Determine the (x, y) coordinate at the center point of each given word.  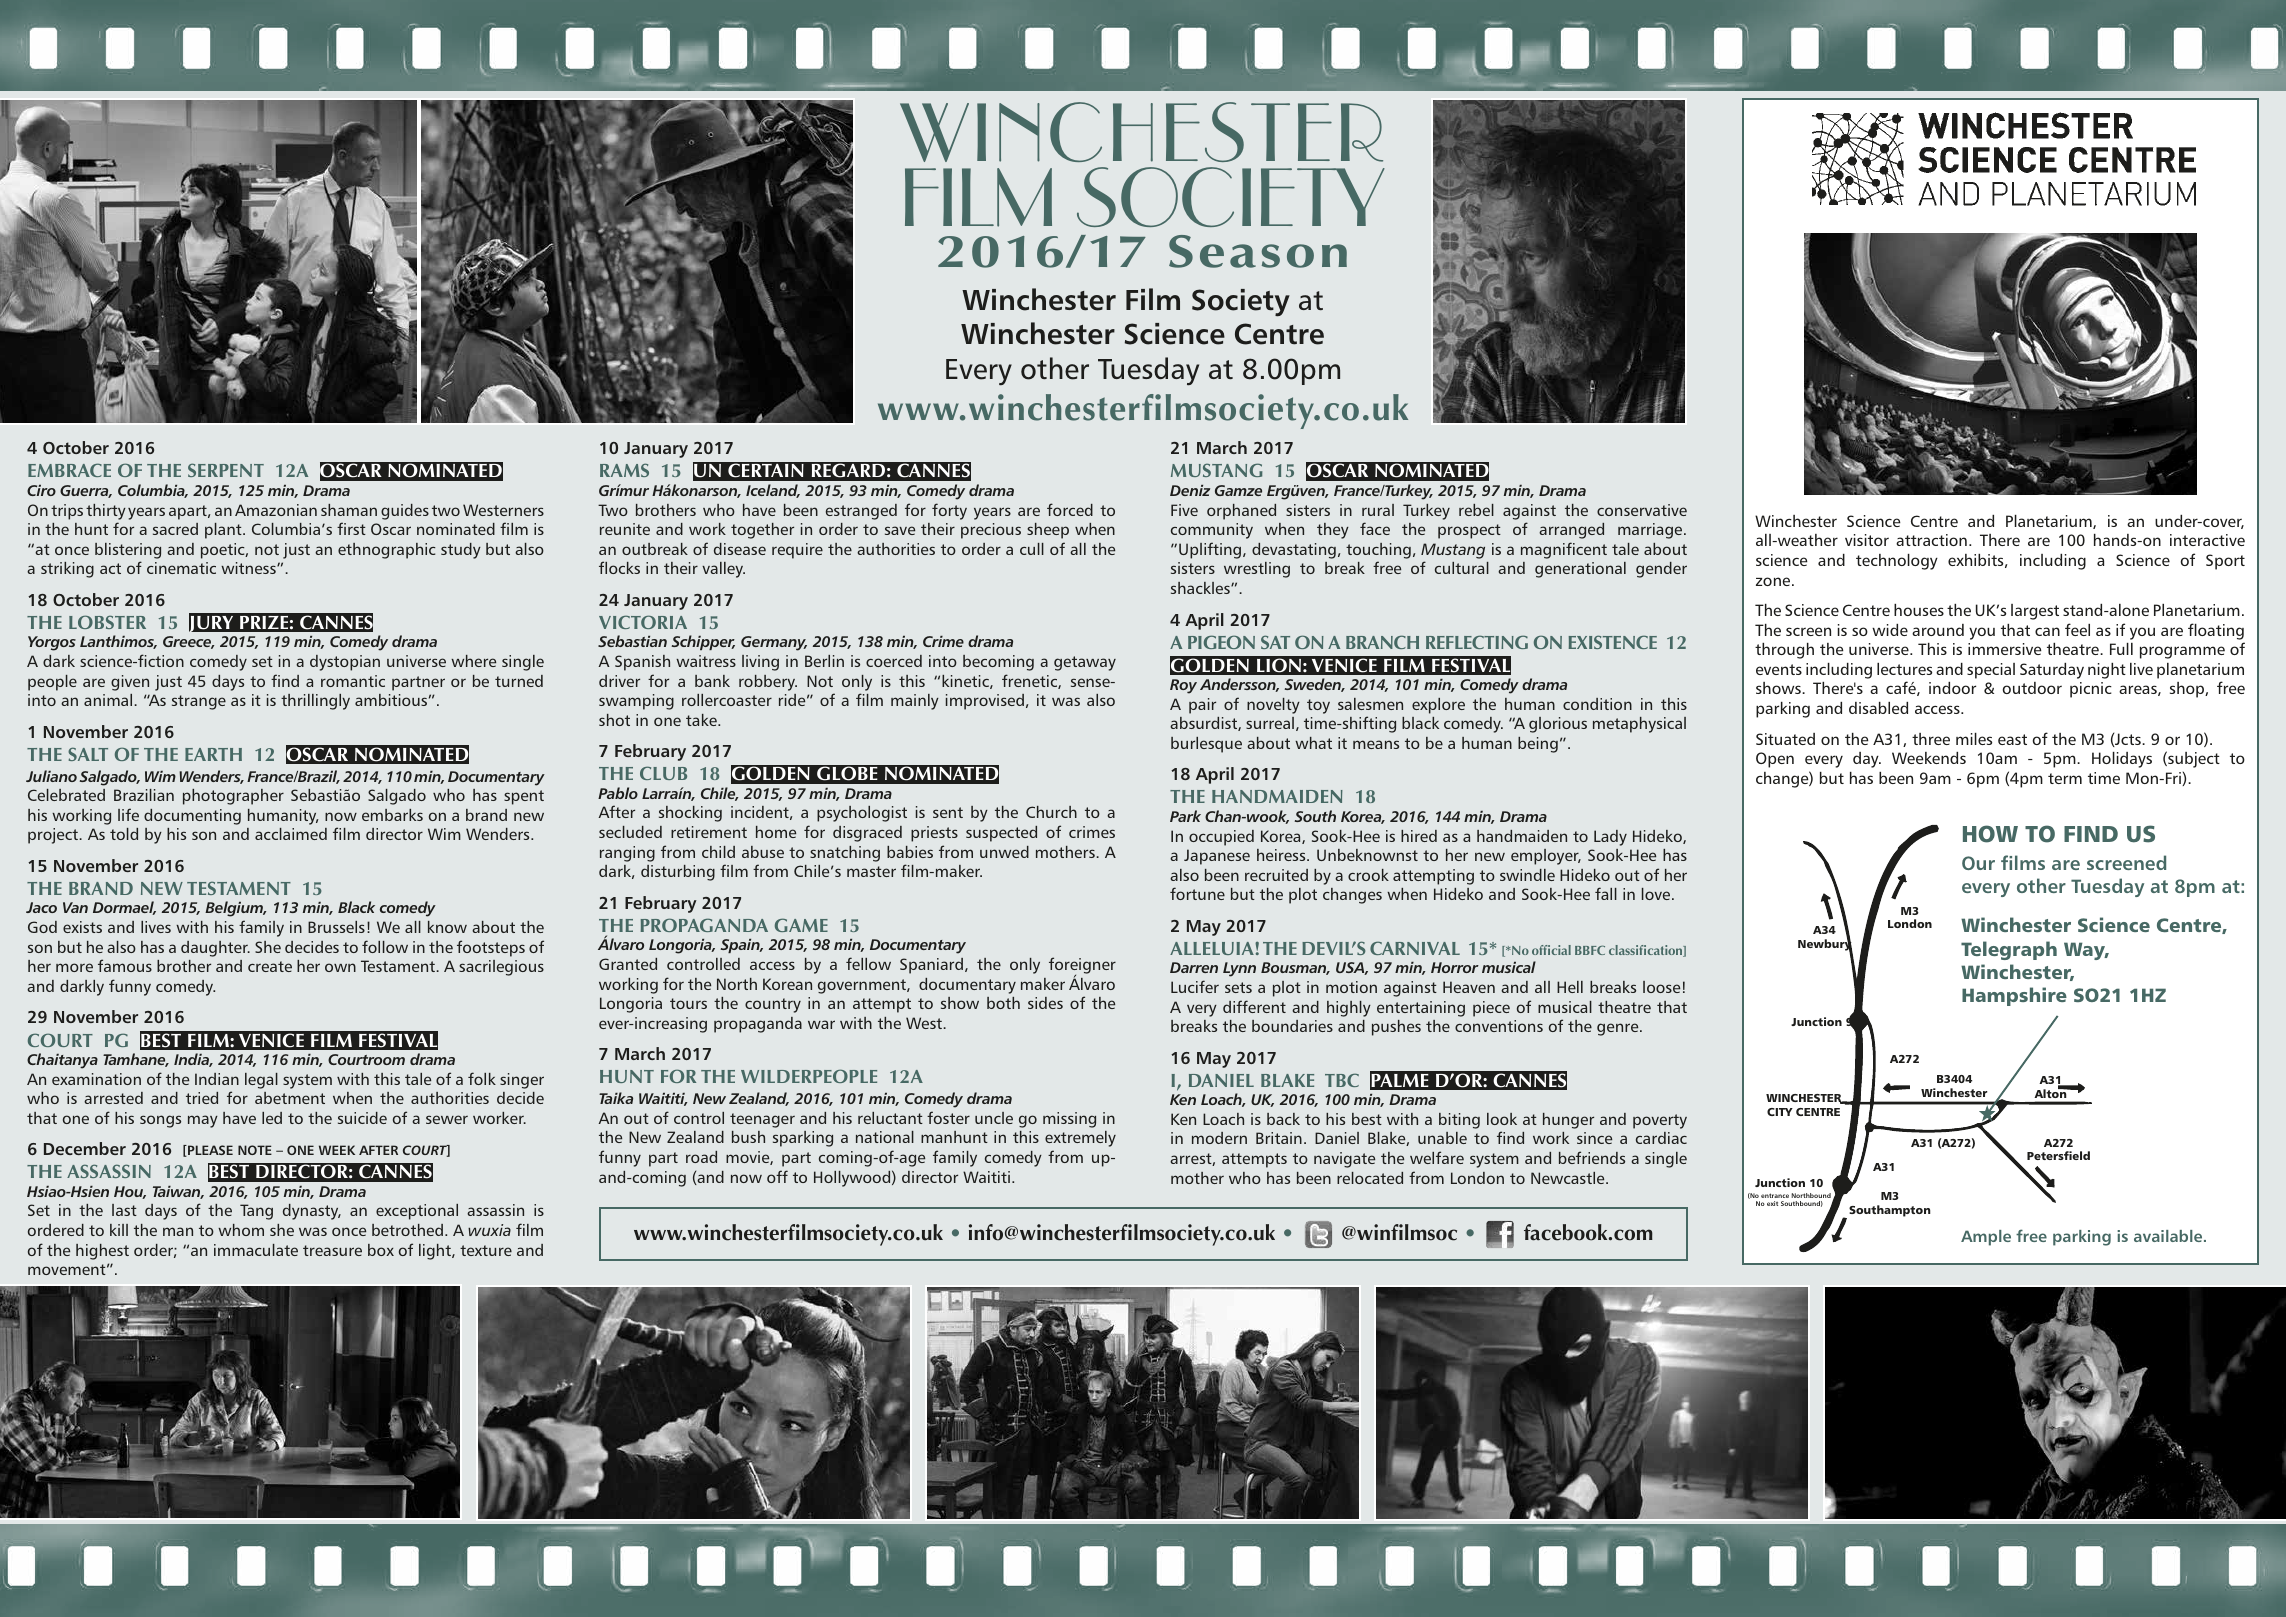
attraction (1931, 540)
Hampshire (2014, 996)
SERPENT (226, 470)
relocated (1370, 1178)
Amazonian (276, 510)
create (270, 966)
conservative (1642, 510)
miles (1974, 739)
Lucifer (1195, 986)
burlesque (1206, 745)
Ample (1986, 1238)
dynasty (312, 1212)
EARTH (213, 754)
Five (1184, 510)
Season (1258, 251)
